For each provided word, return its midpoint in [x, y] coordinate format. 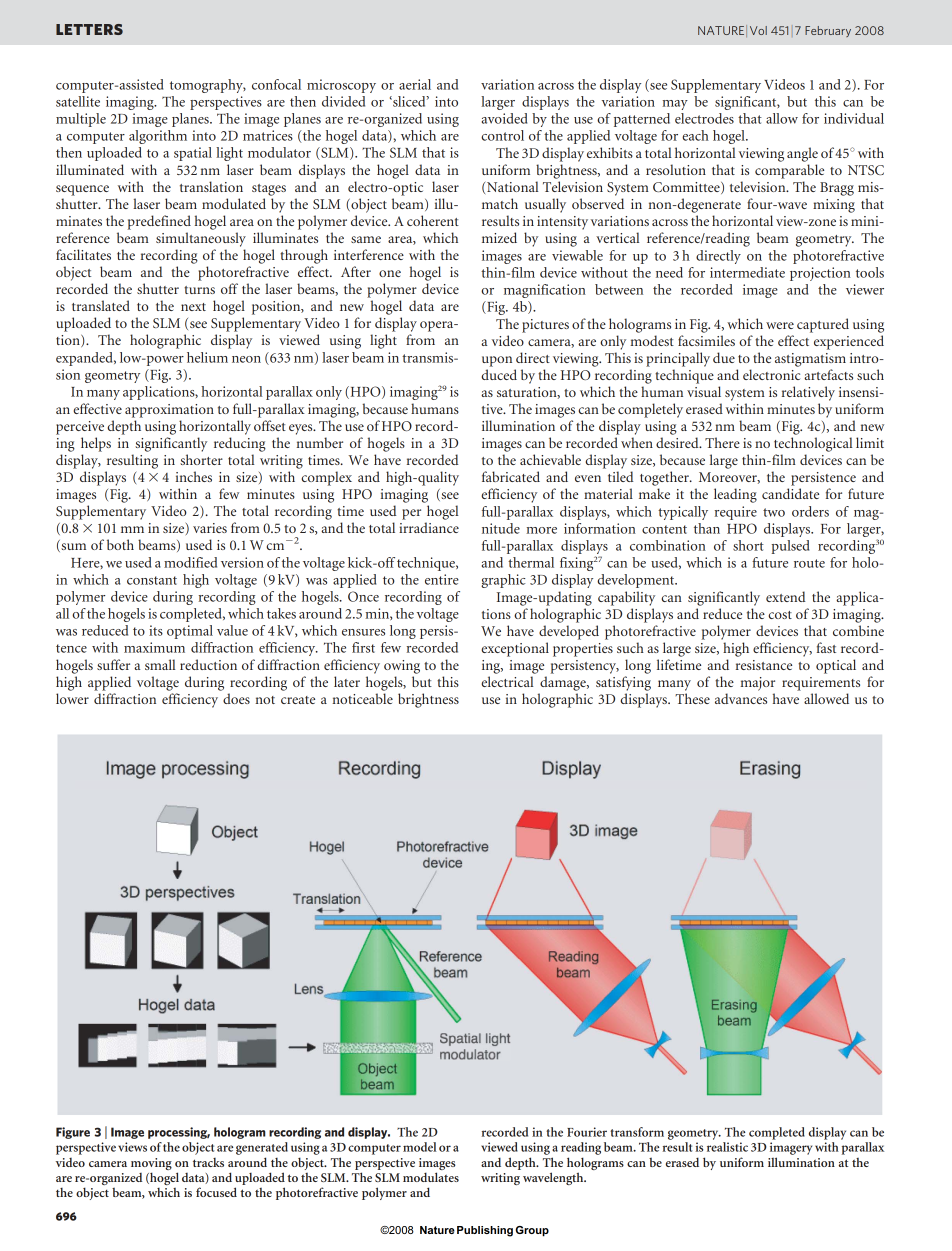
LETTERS [89, 29]
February [828, 31]
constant [152, 580]
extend [786, 596]
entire [442, 579]
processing [179, 1133]
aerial [415, 84]
